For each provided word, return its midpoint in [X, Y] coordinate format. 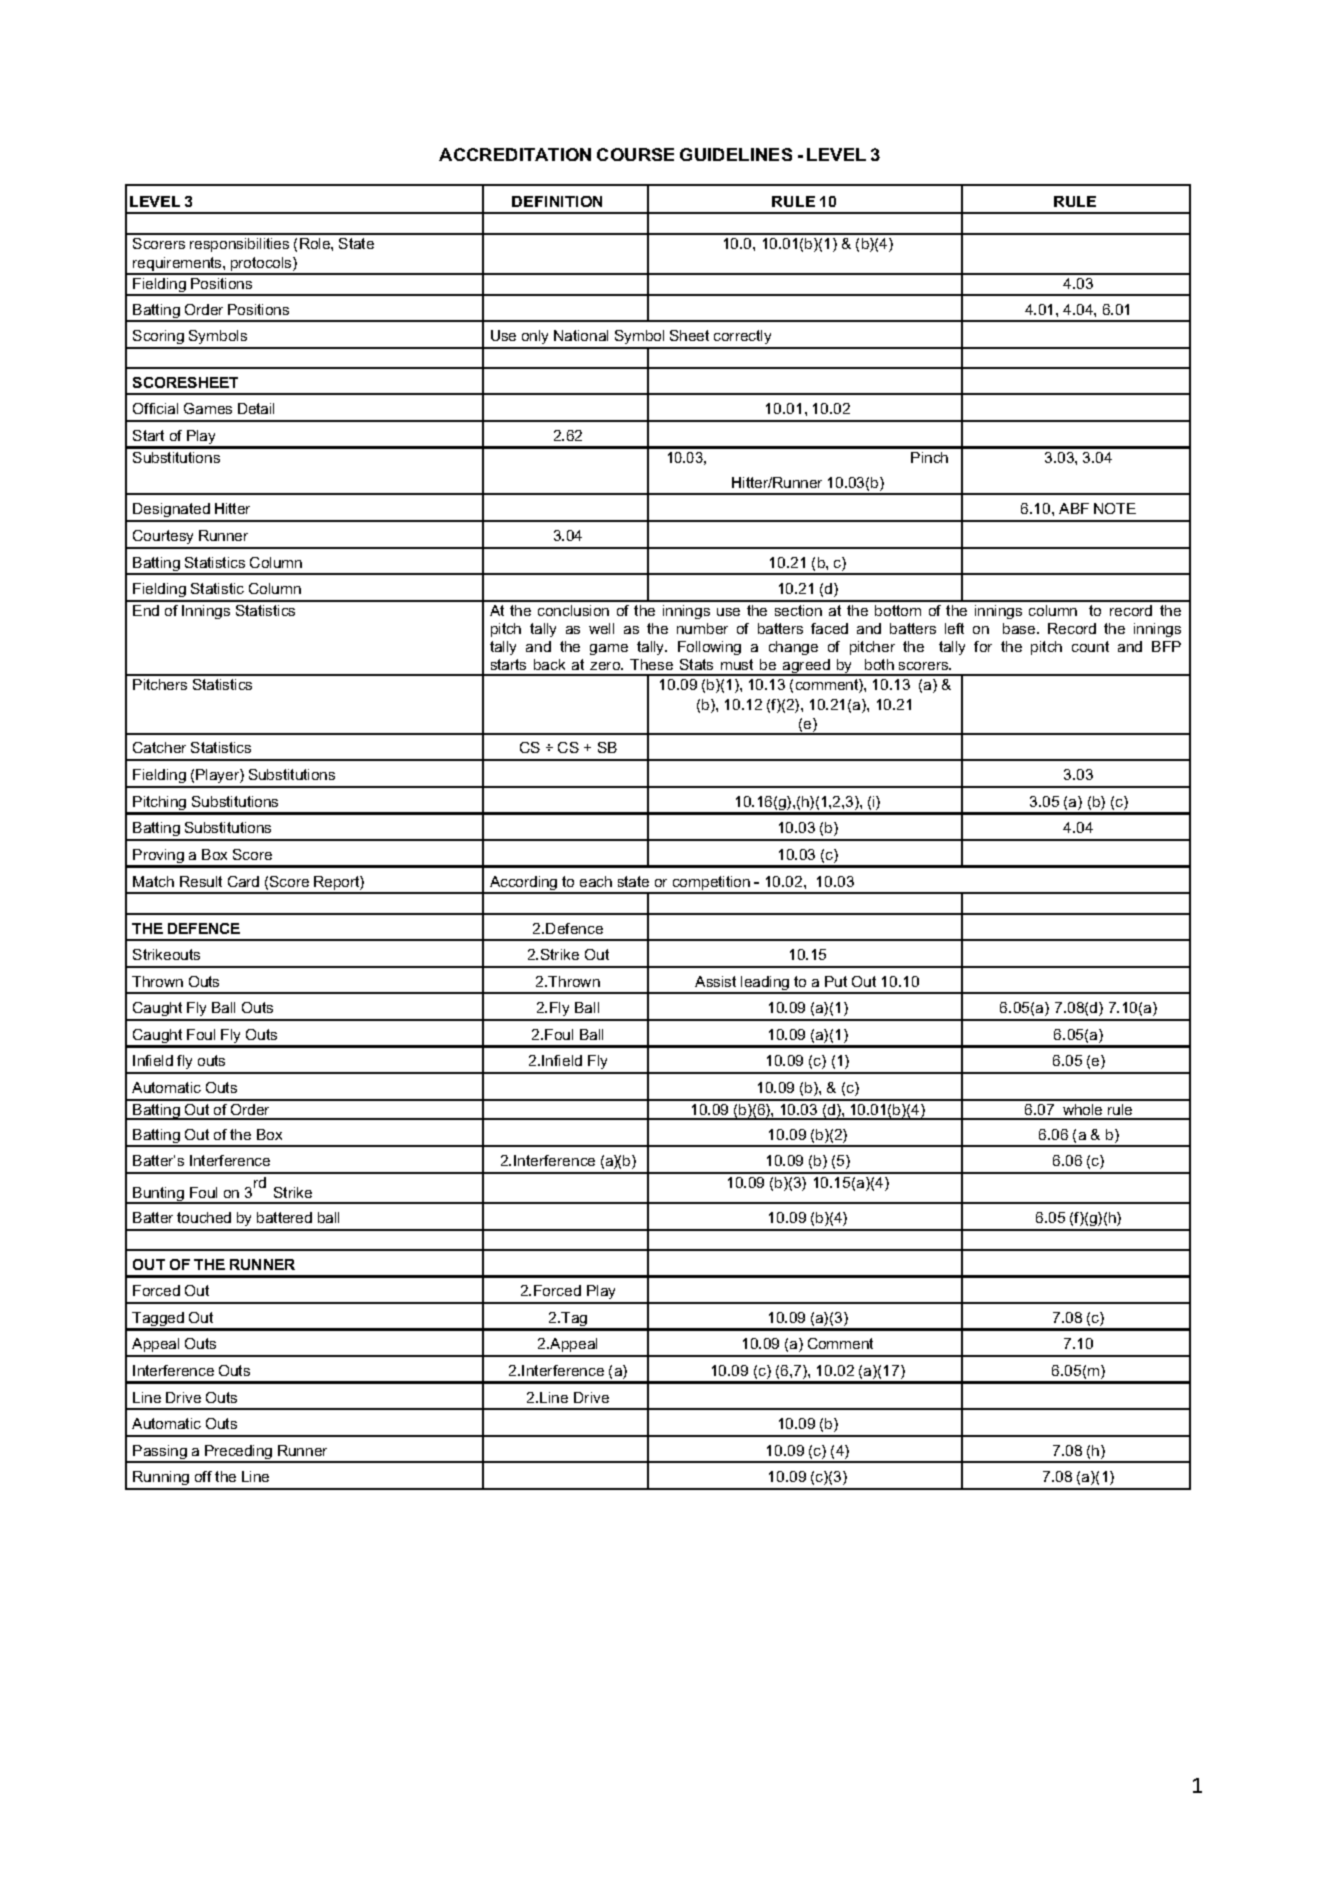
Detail [256, 408]
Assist [715, 981]
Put [836, 981]
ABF [1074, 508]
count [1090, 646]
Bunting [159, 1195]
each [596, 881]
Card [243, 881]
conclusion [573, 610]
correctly [743, 339]
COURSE [635, 154]
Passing [160, 1453]
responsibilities [239, 245]
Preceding [239, 1453]
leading [765, 984]
